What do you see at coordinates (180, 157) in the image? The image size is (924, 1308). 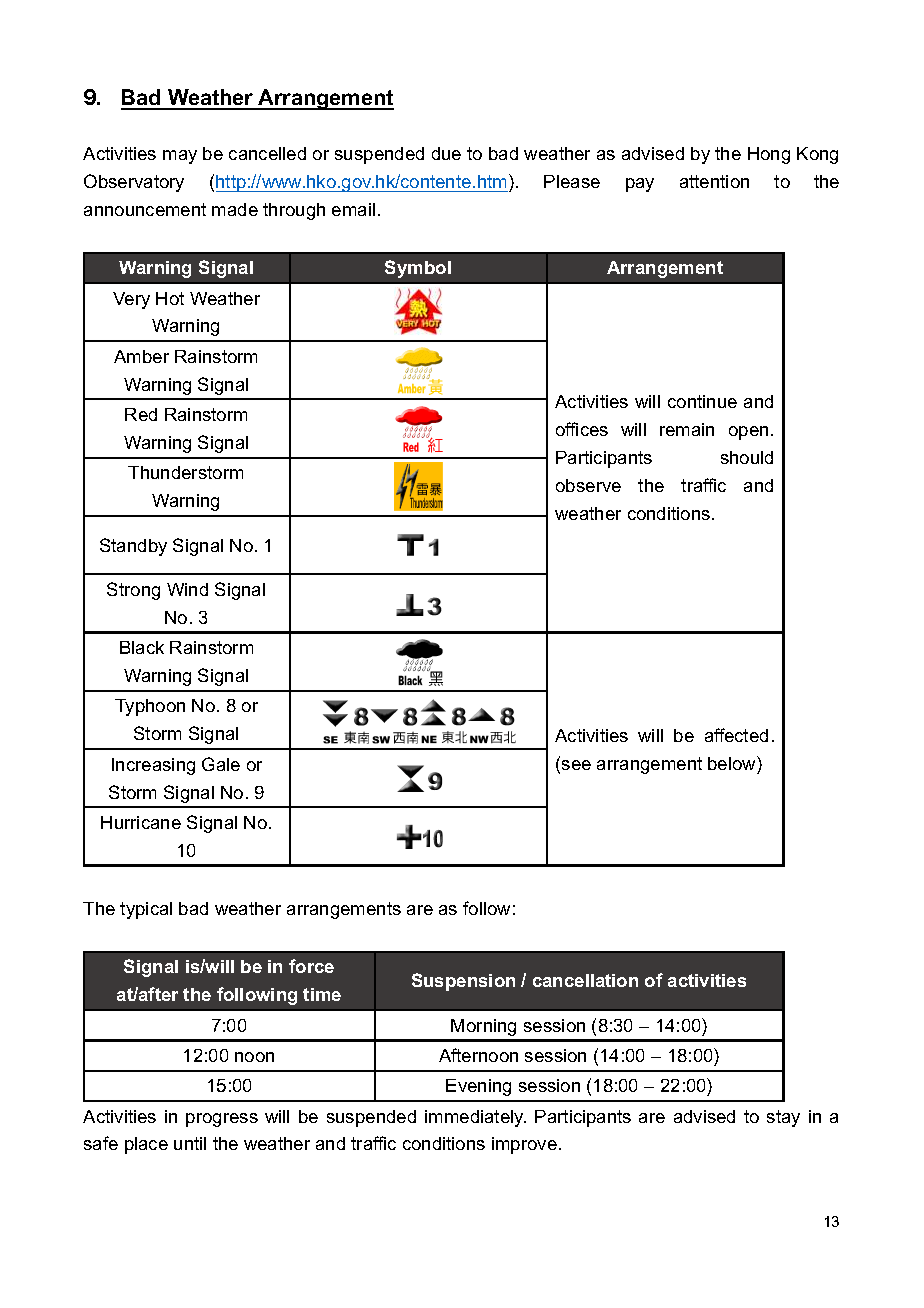 I see `may` at bounding box center [180, 157].
